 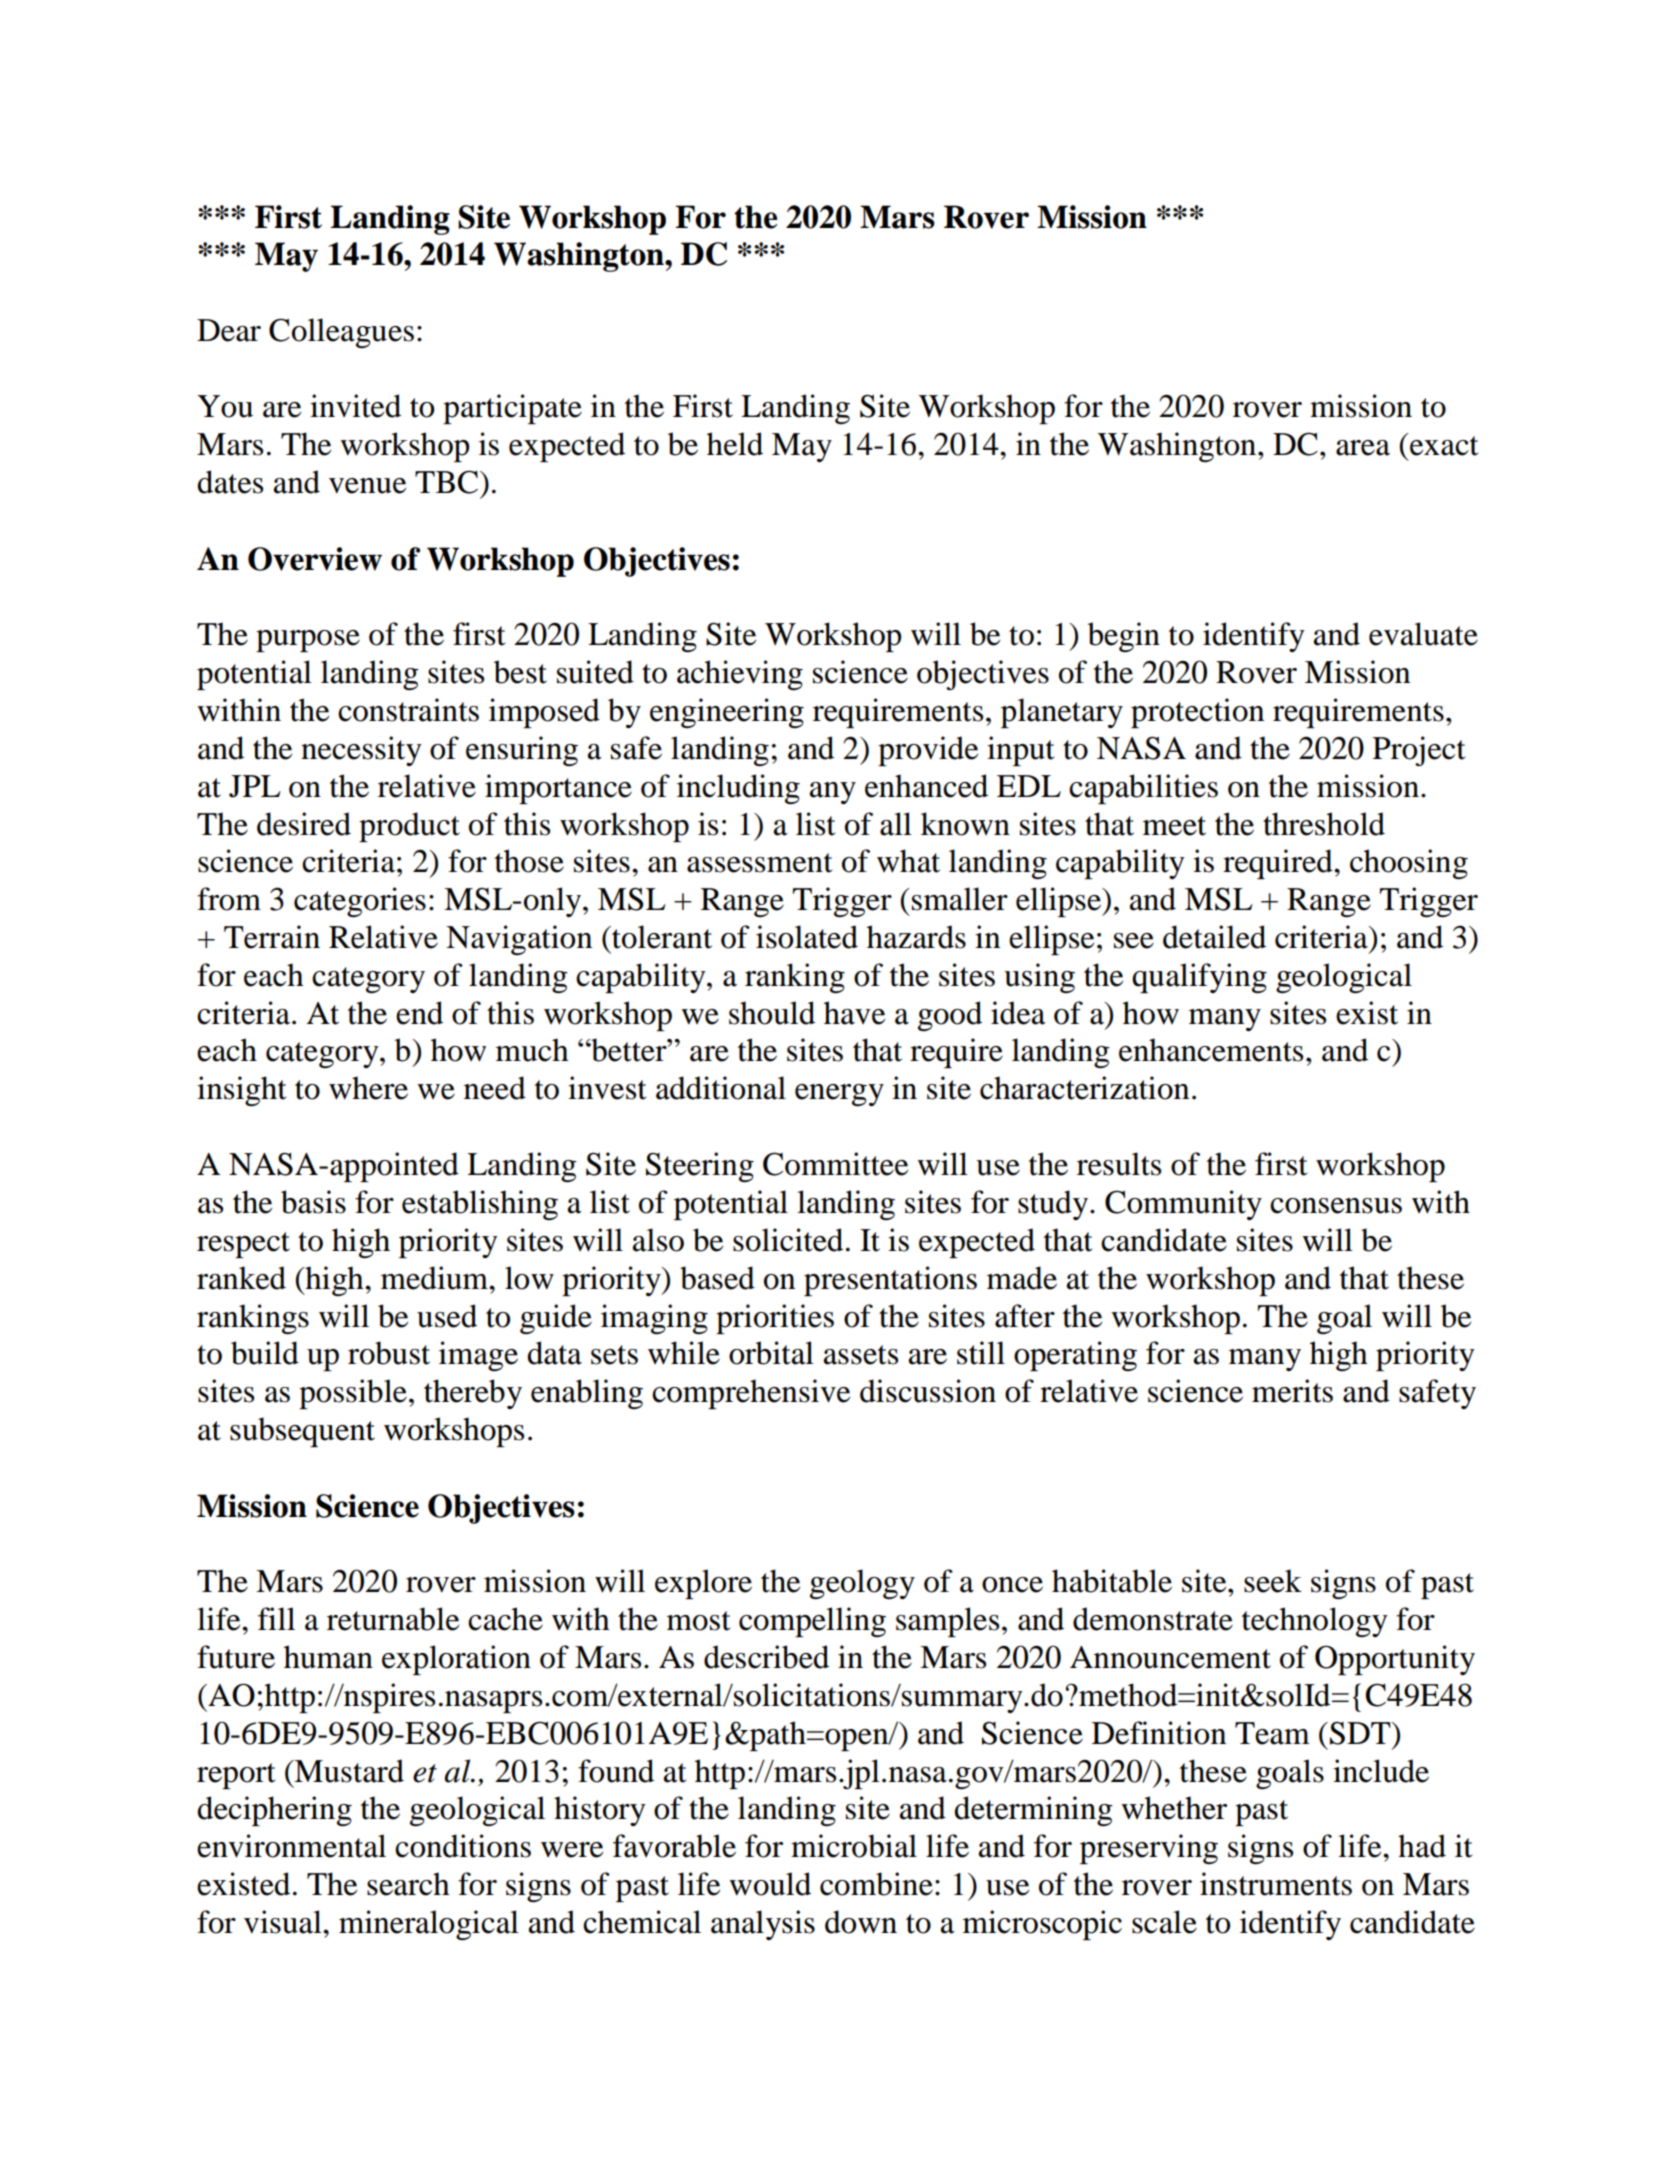 What do you see at coordinates (355, 406) in the page?
I see `invited` at bounding box center [355, 406].
